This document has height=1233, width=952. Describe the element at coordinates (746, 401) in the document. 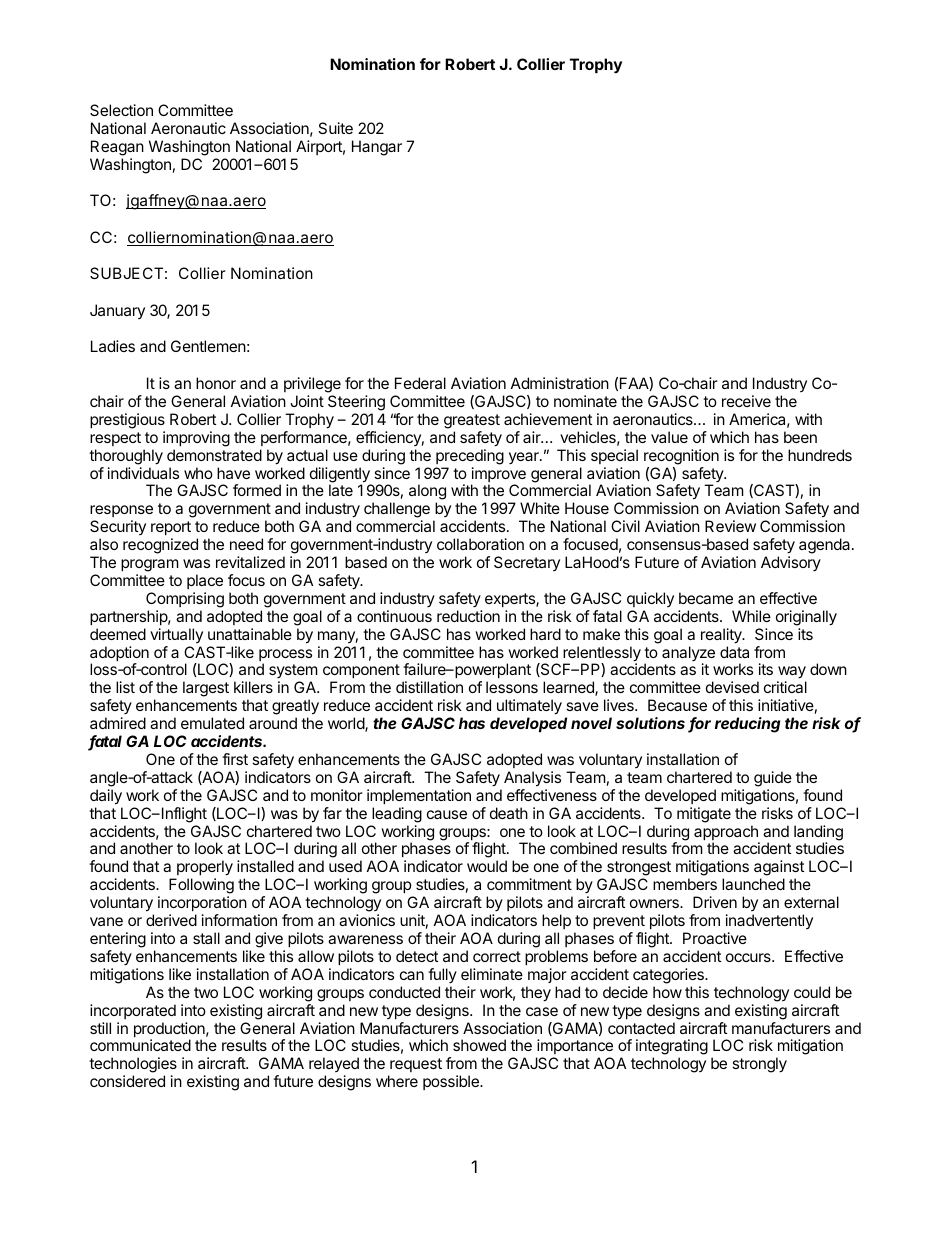

I see `receive` at that location.
